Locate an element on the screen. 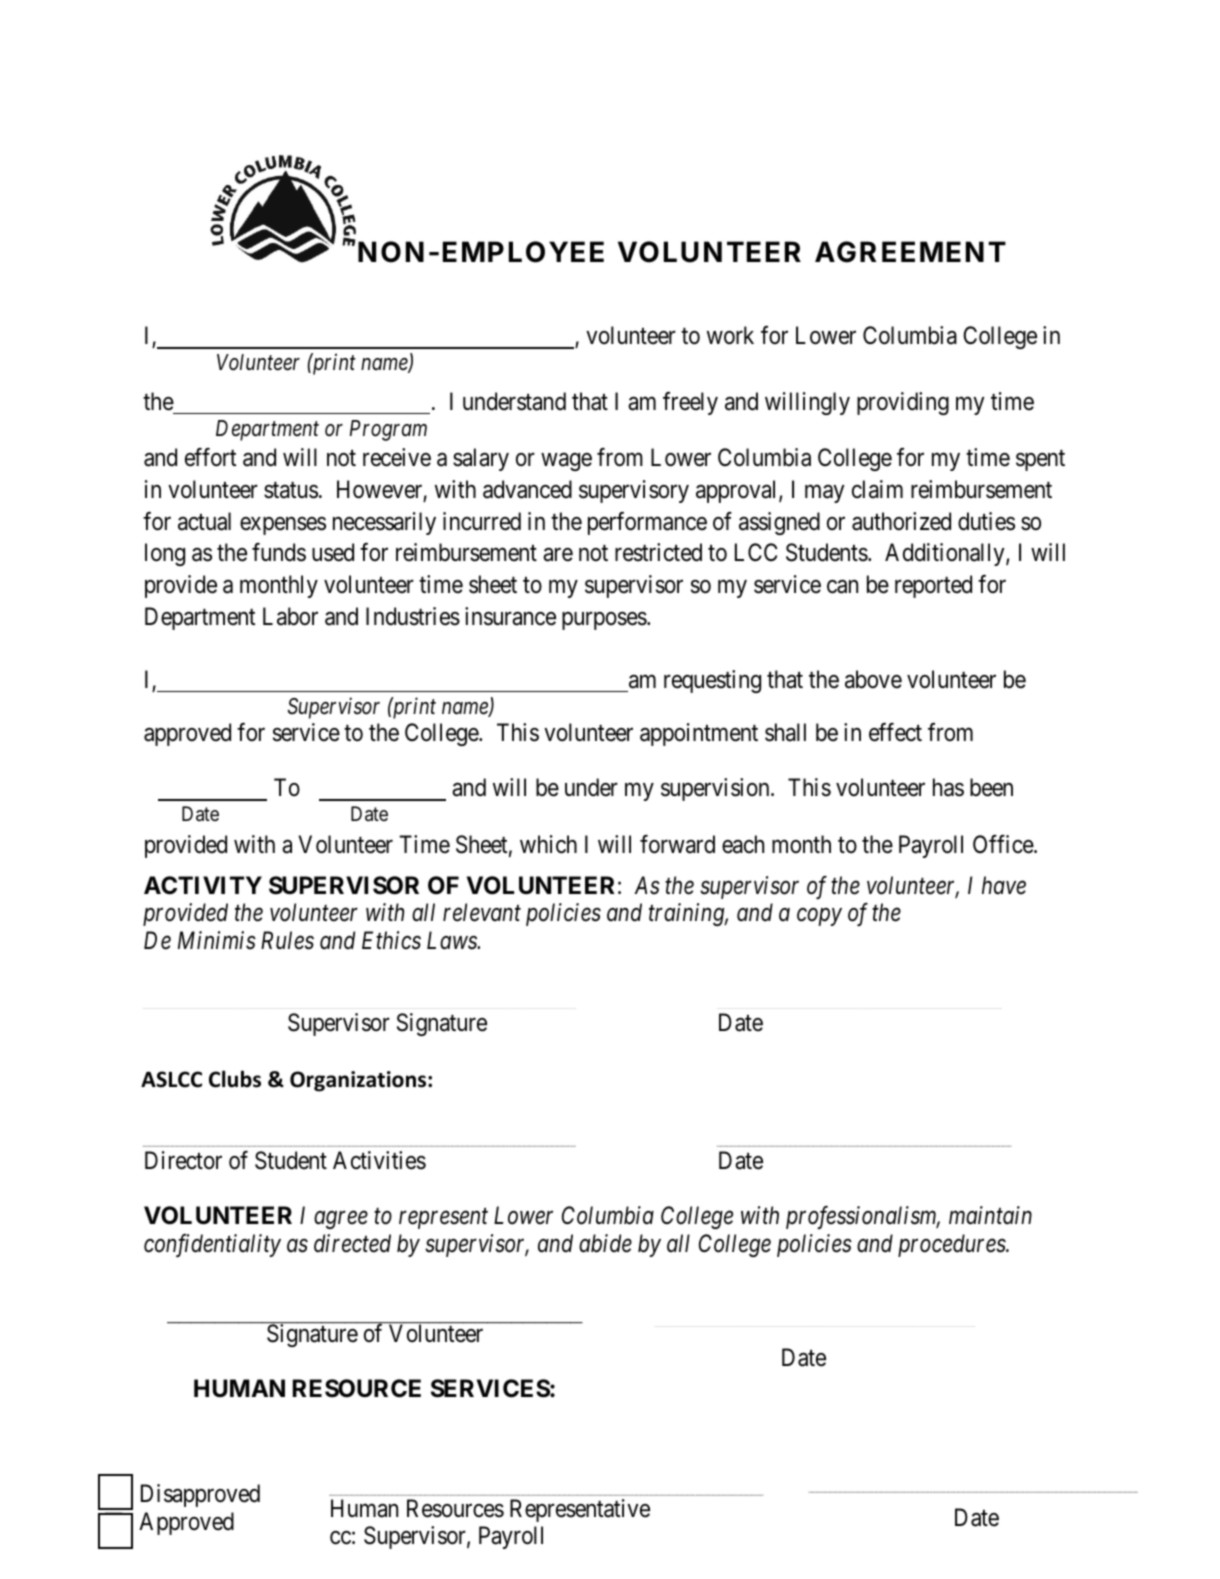  above is located at coordinates (873, 679).
